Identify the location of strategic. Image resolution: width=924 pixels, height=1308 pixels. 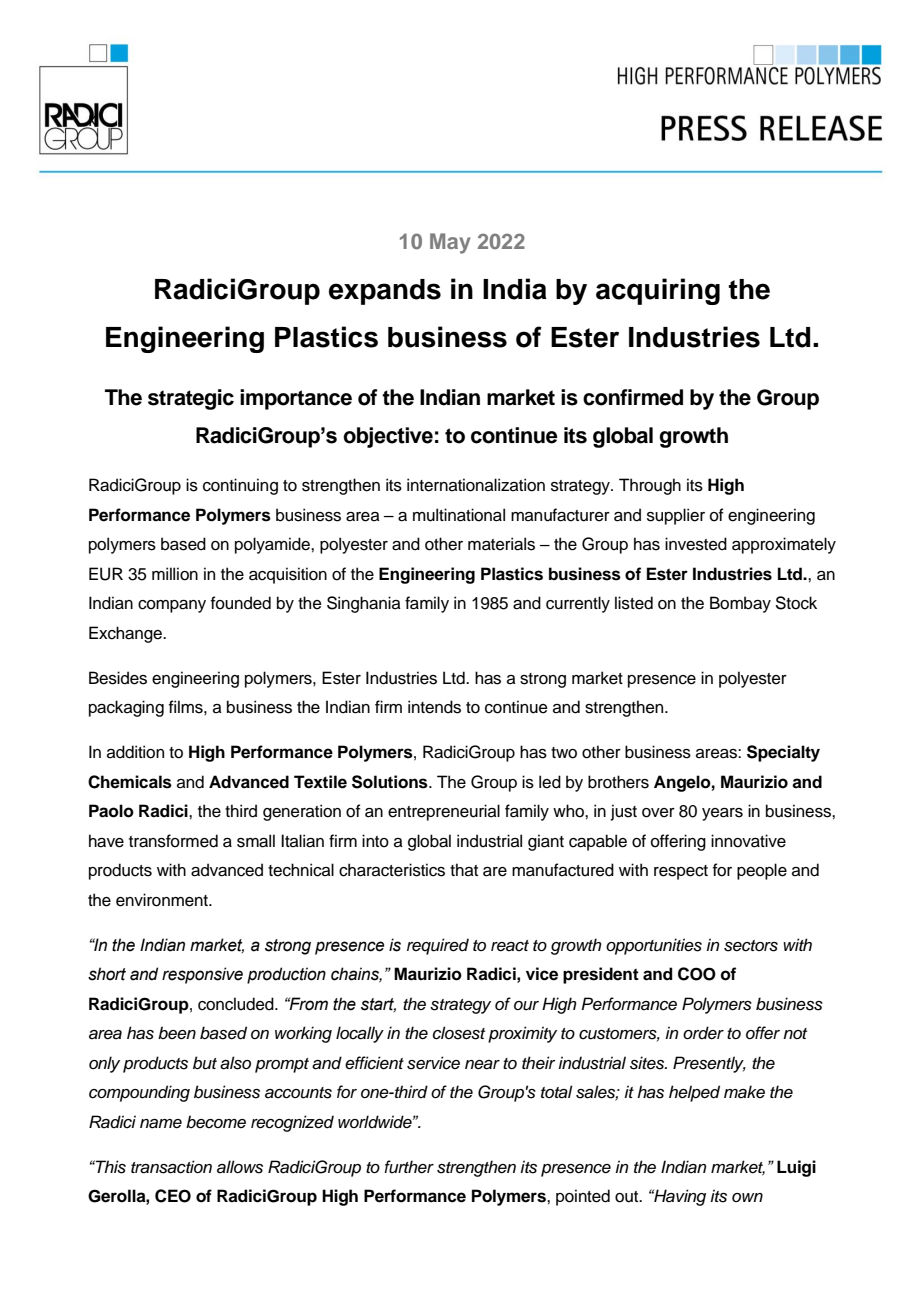
(191, 399).
